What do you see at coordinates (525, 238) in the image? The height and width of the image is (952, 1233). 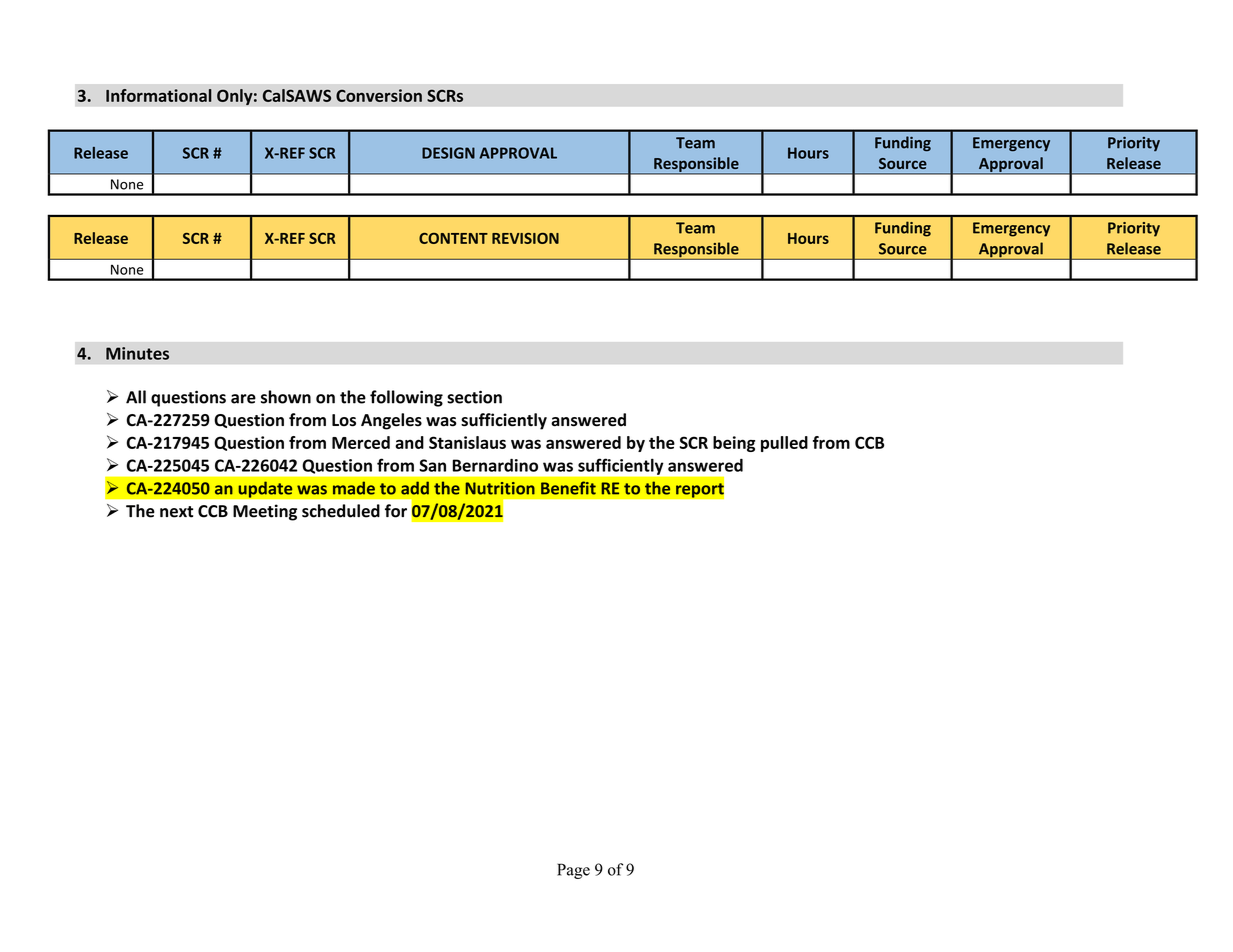 I see `REVISION` at bounding box center [525, 238].
